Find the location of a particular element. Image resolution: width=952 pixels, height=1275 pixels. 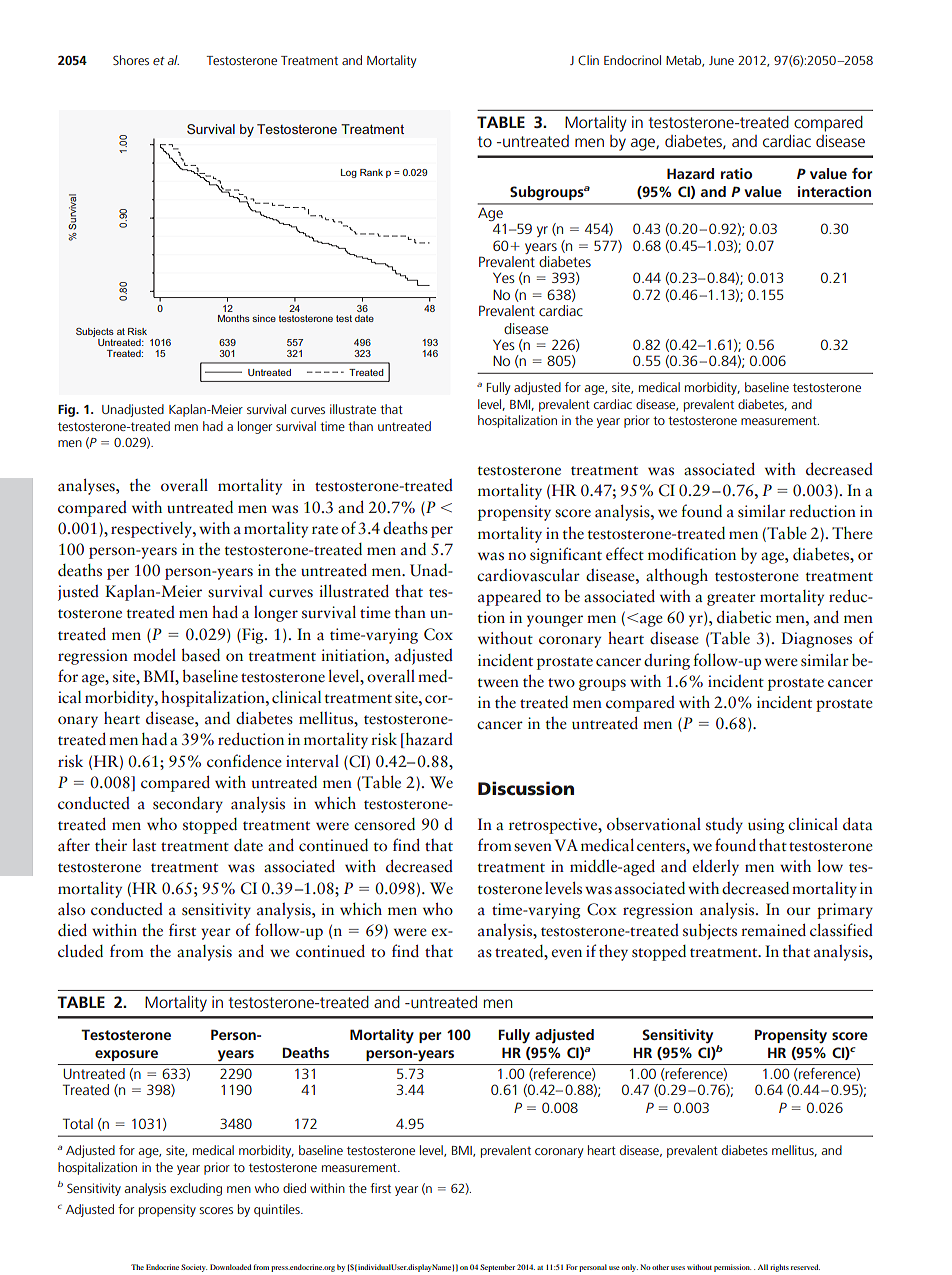

September is located at coordinates (497, 1268).
